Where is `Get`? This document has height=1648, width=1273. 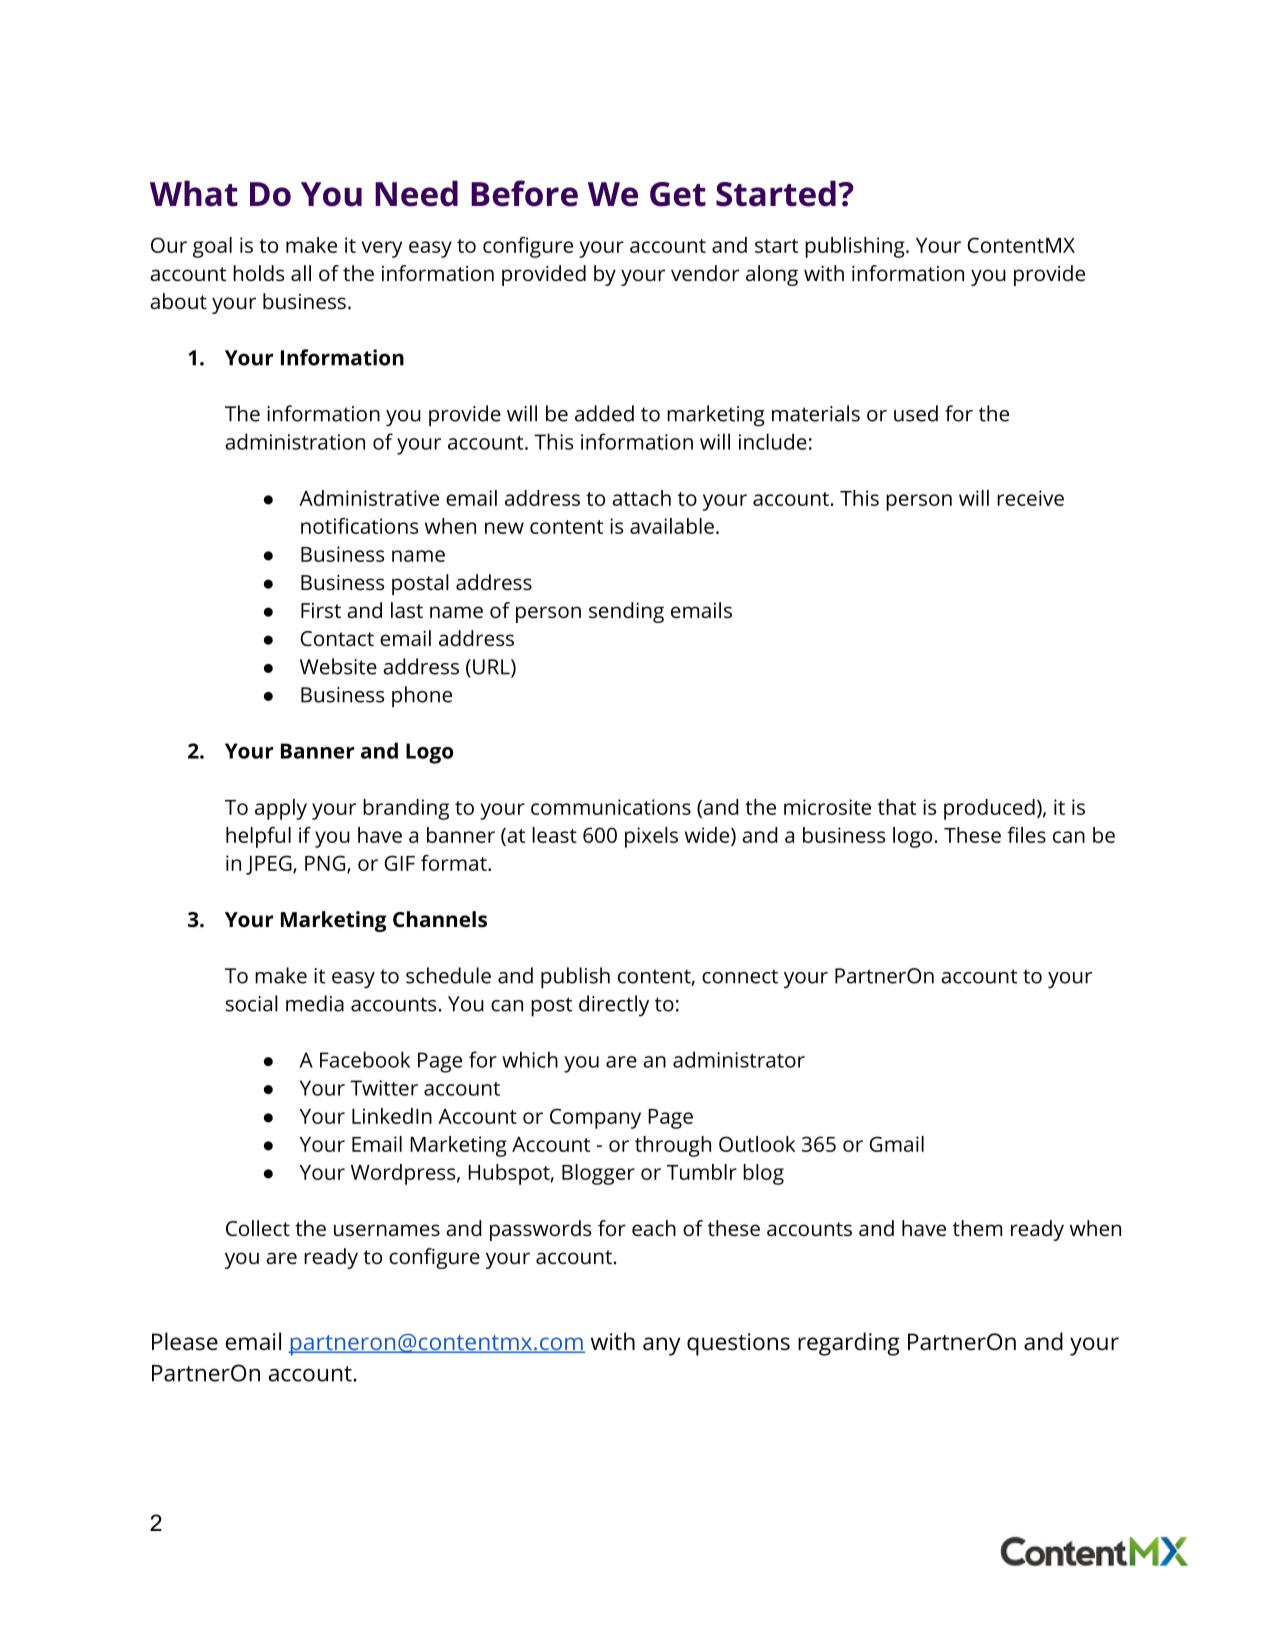 Get is located at coordinates (678, 194).
